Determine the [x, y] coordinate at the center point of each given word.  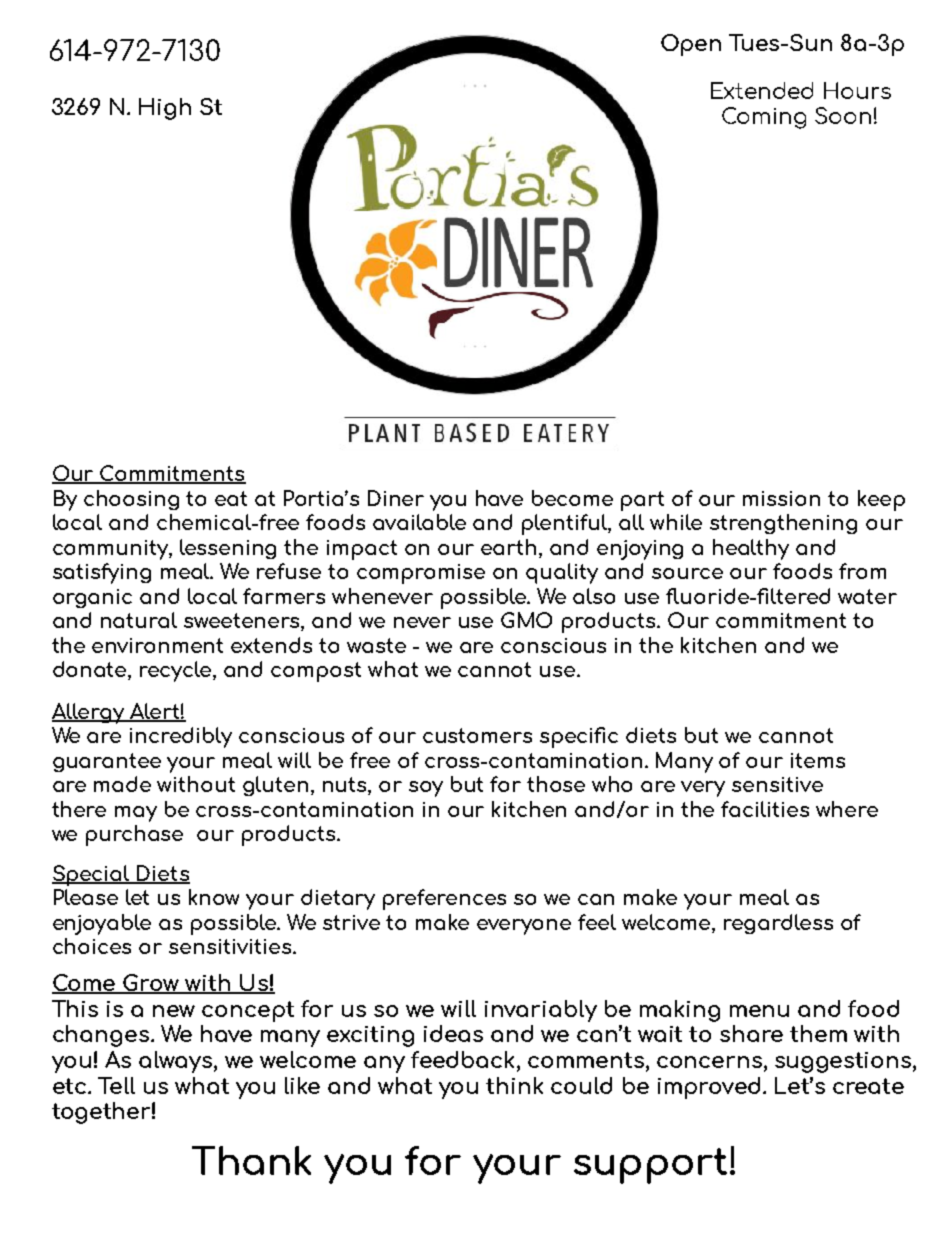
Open [691, 45]
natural [139, 620]
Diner [396, 498]
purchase [134, 835]
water [867, 596]
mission [781, 498]
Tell [116, 1085]
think [514, 1085]
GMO [526, 620]
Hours [857, 90]
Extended [762, 90]
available [419, 522]
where [847, 809]
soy [426, 789]
